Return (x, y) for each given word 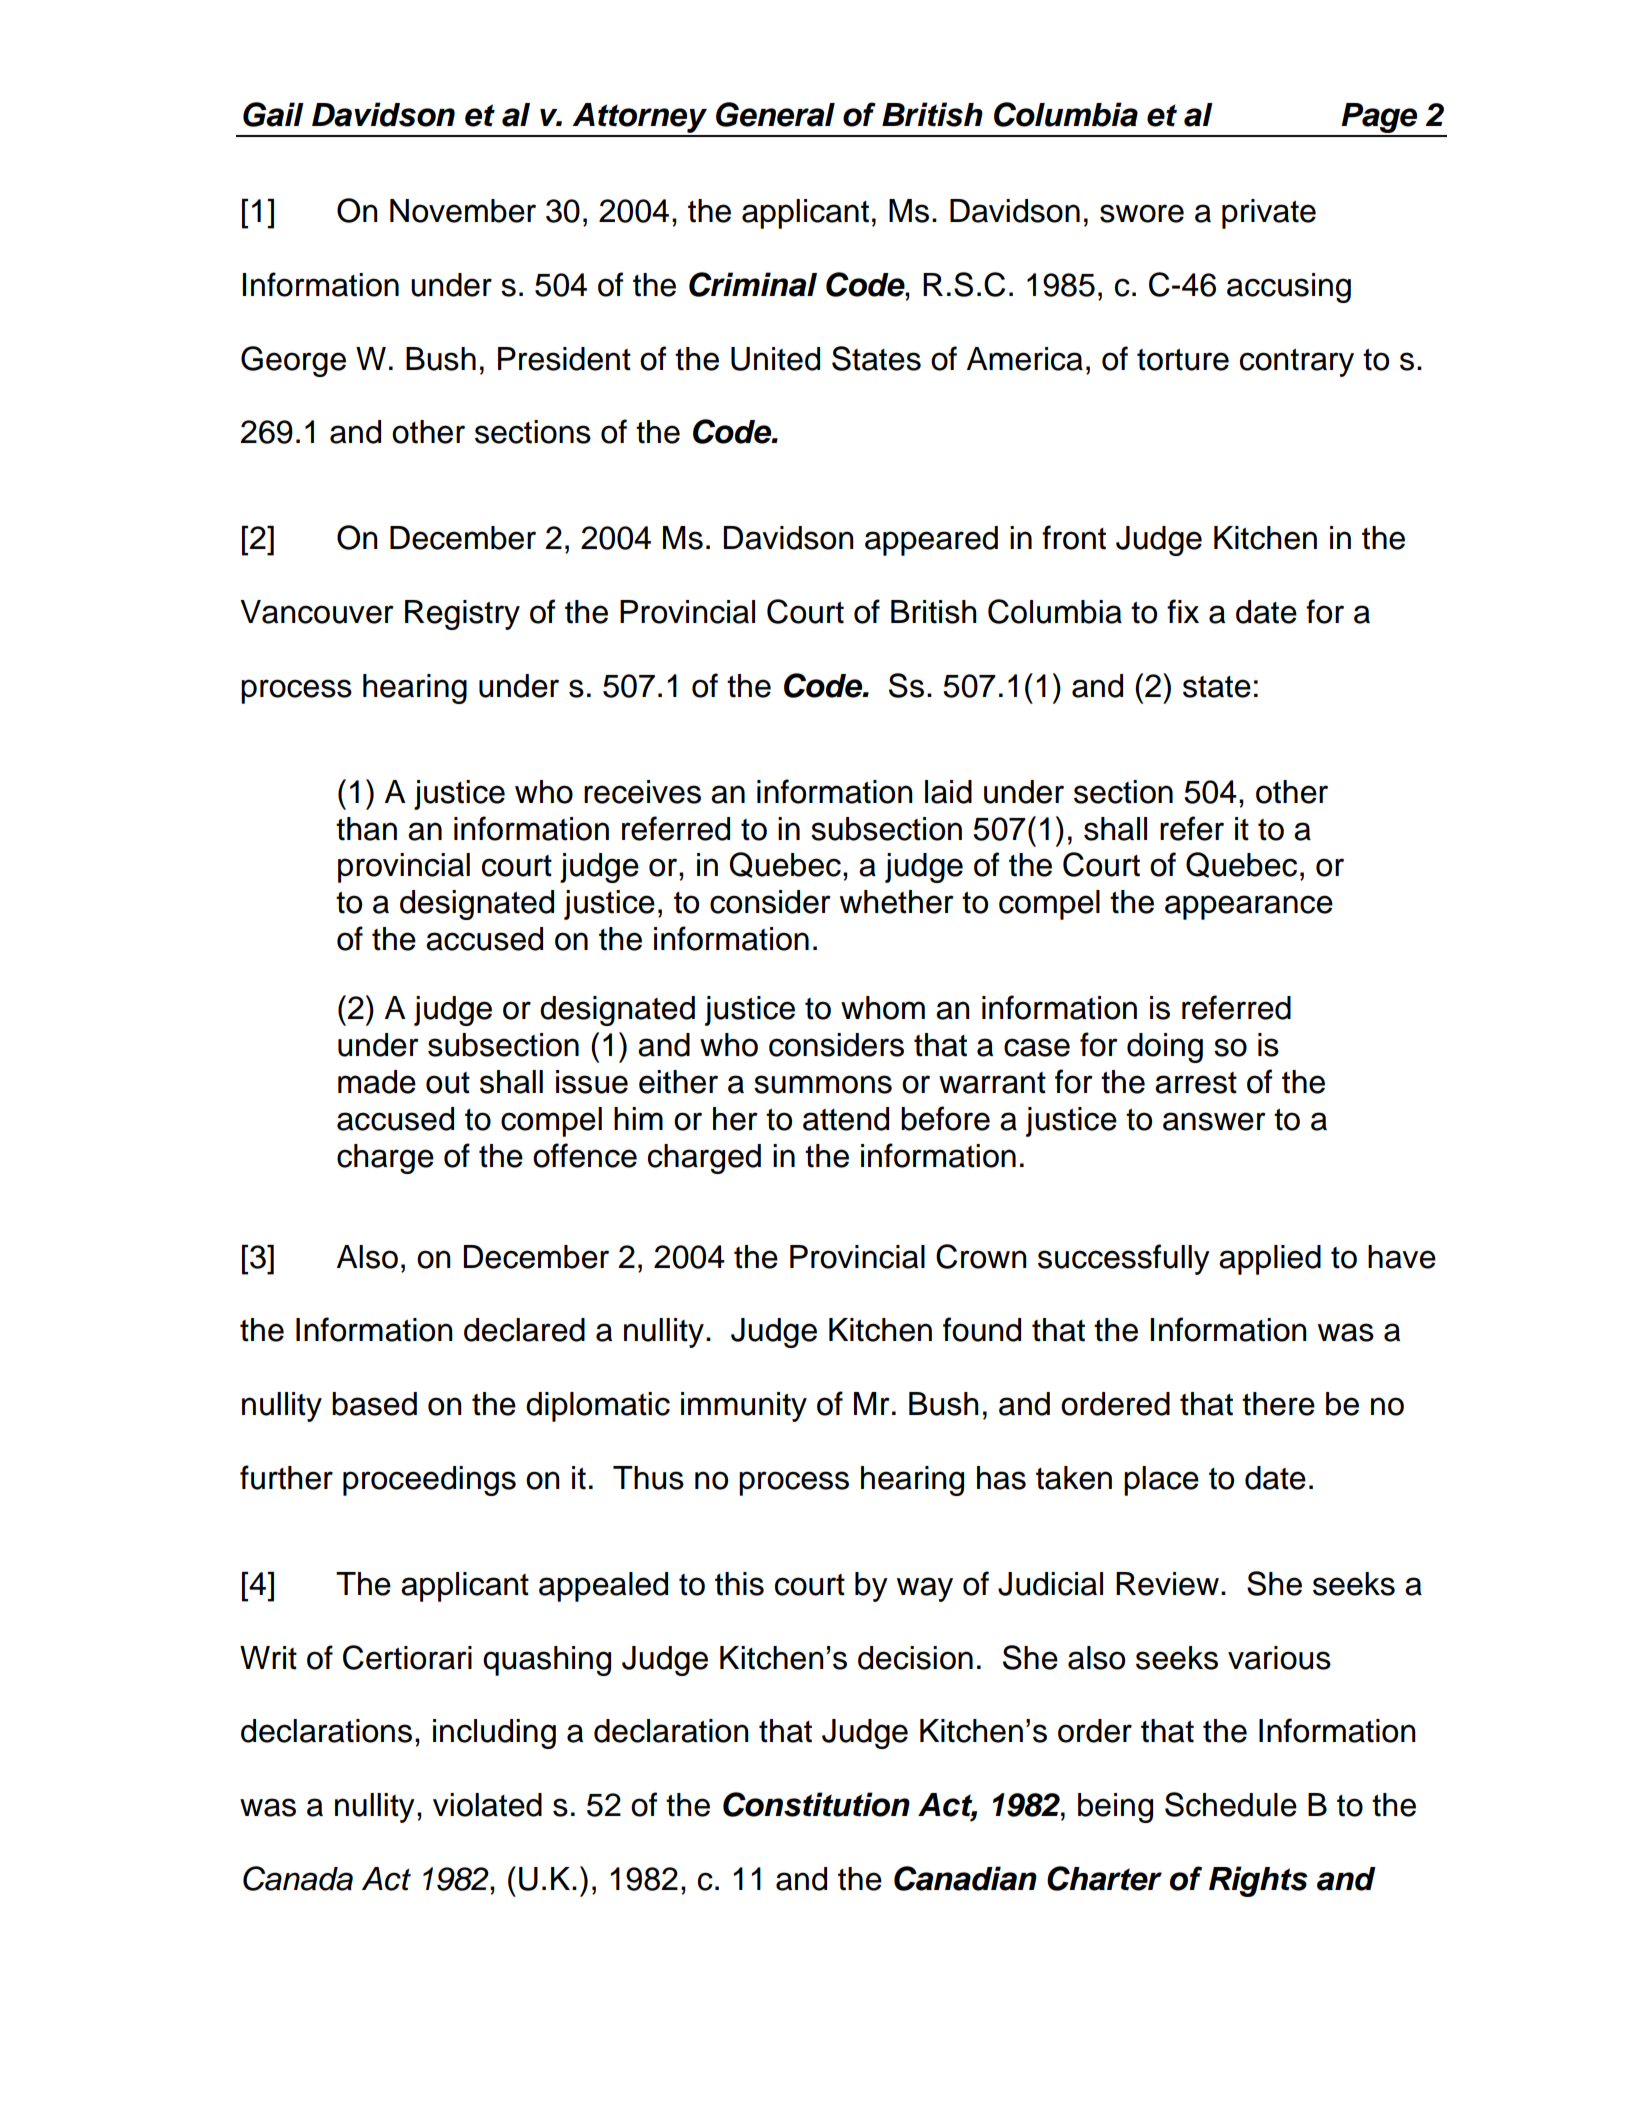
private (1269, 214)
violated (487, 1805)
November (463, 211)
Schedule (1231, 1804)
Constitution (816, 1804)
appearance (1249, 907)
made (377, 1082)
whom (883, 1008)
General (775, 114)
